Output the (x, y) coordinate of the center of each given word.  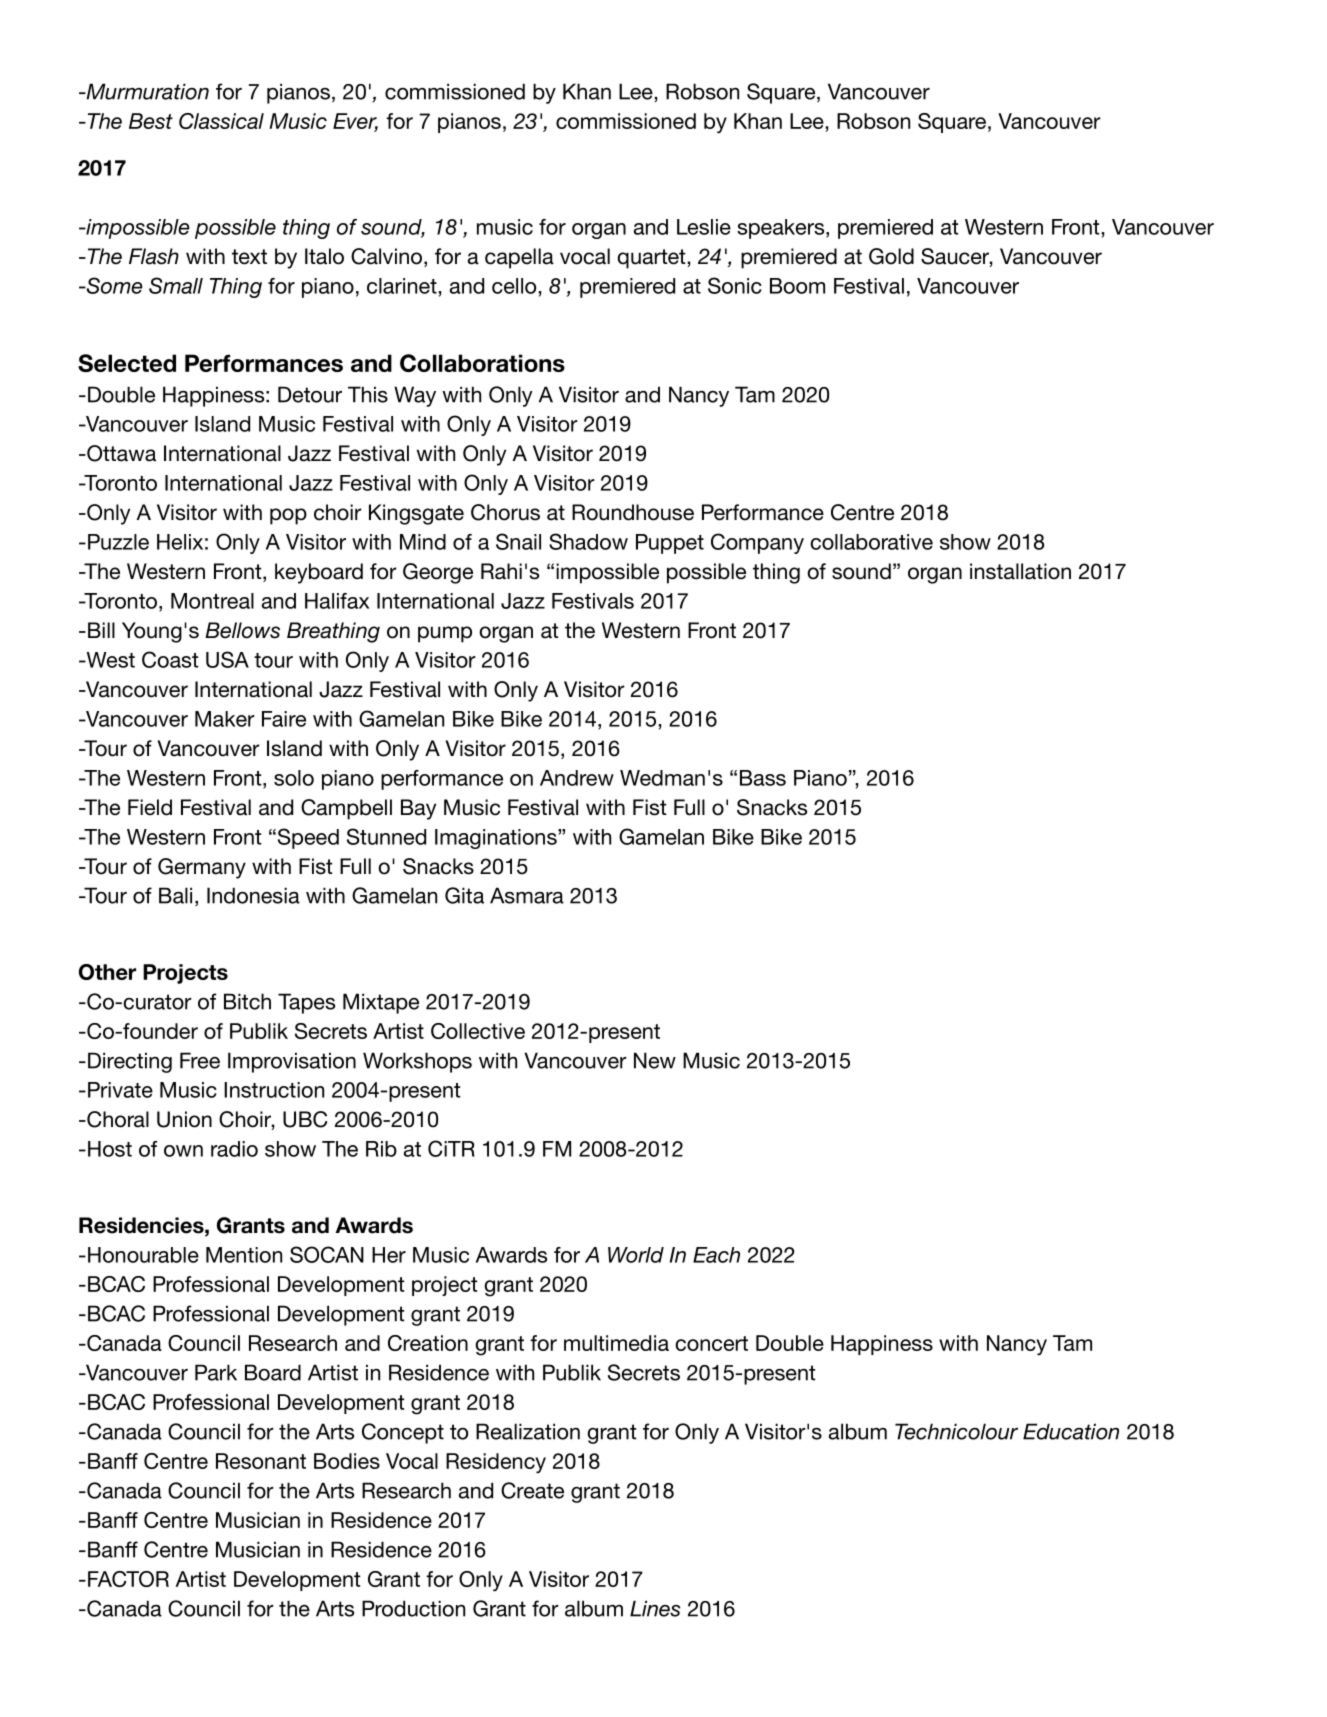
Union (184, 1119)
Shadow (588, 541)
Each (716, 1255)
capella (519, 258)
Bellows (242, 630)
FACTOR (128, 1579)
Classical (221, 121)
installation (1020, 571)
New (655, 1060)
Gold (891, 256)
